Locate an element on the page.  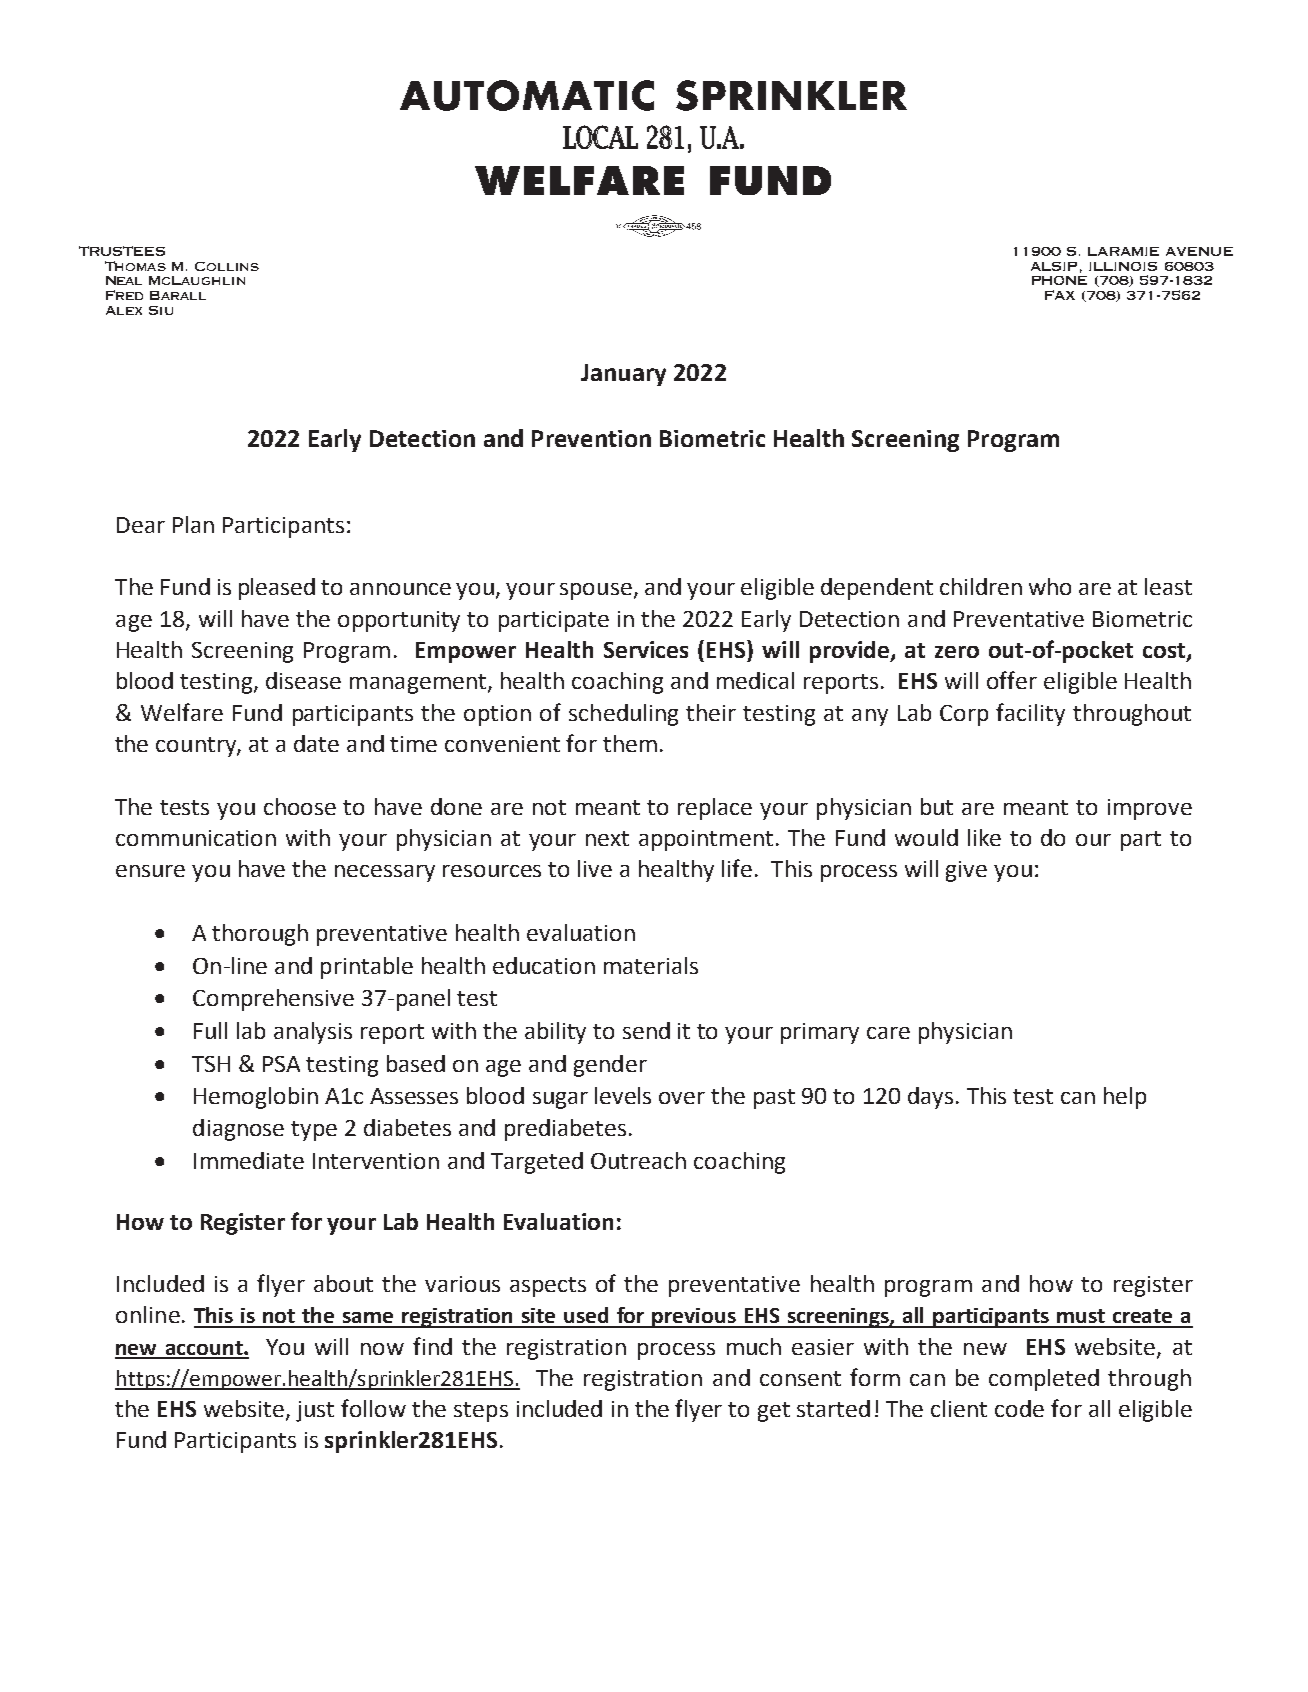
previous is located at coordinates (694, 1318).
